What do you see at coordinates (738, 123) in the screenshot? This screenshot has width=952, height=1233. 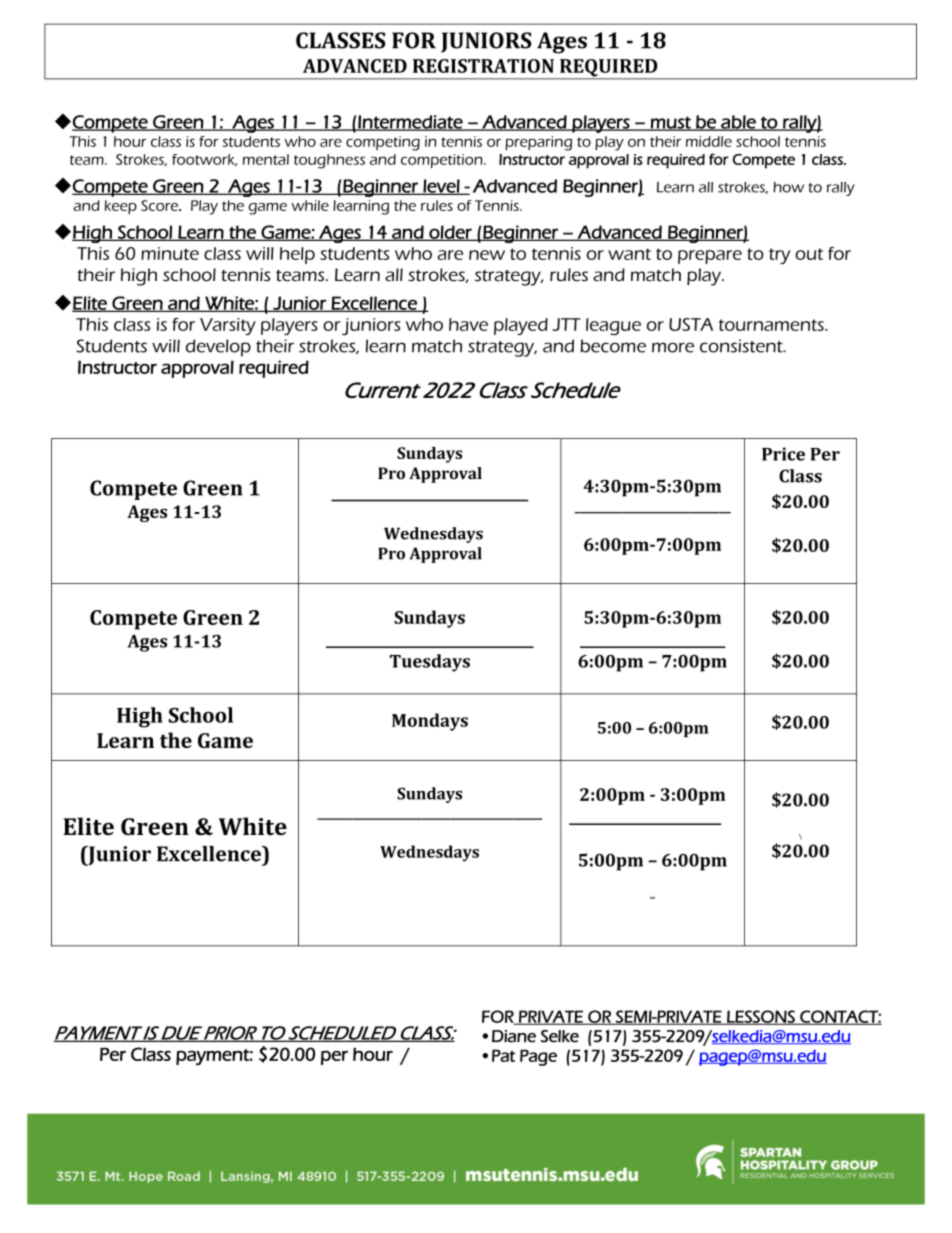 I see `able` at bounding box center [738, 123].
